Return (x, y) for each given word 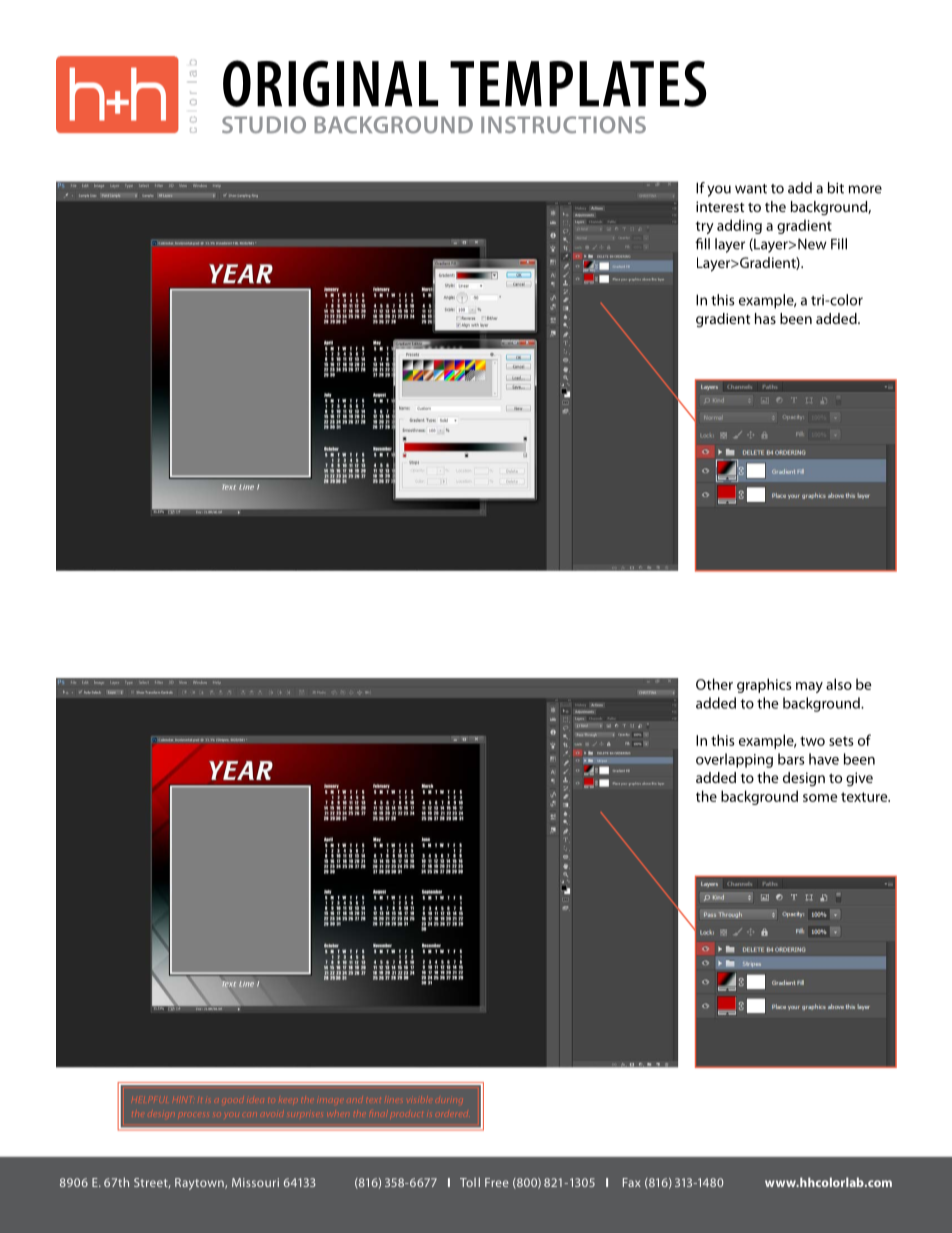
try (705, 227)
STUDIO (264, 125)
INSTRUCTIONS (563, 125)
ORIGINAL (330, 83)
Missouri (255, 1182)
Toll (470, 1182)
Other (714, 684)
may (809, 687)
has (765, 318)
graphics (764, 685)
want (751, 189)
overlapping (734, 760)
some (820, 798)
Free (497, 1182)
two (812, 741)
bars (791, 759)
